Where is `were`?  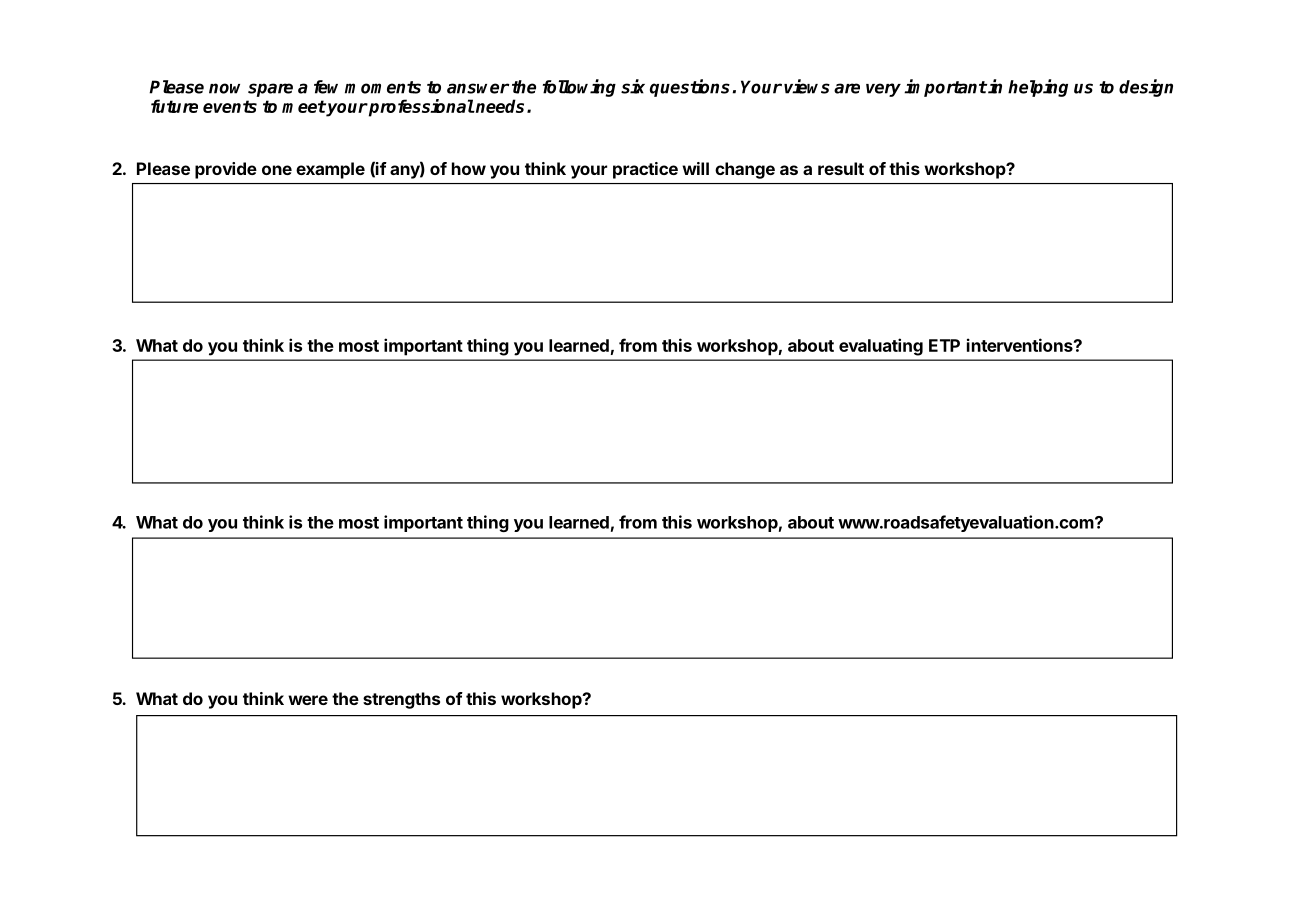 were is located at coordinates (308, 700).
